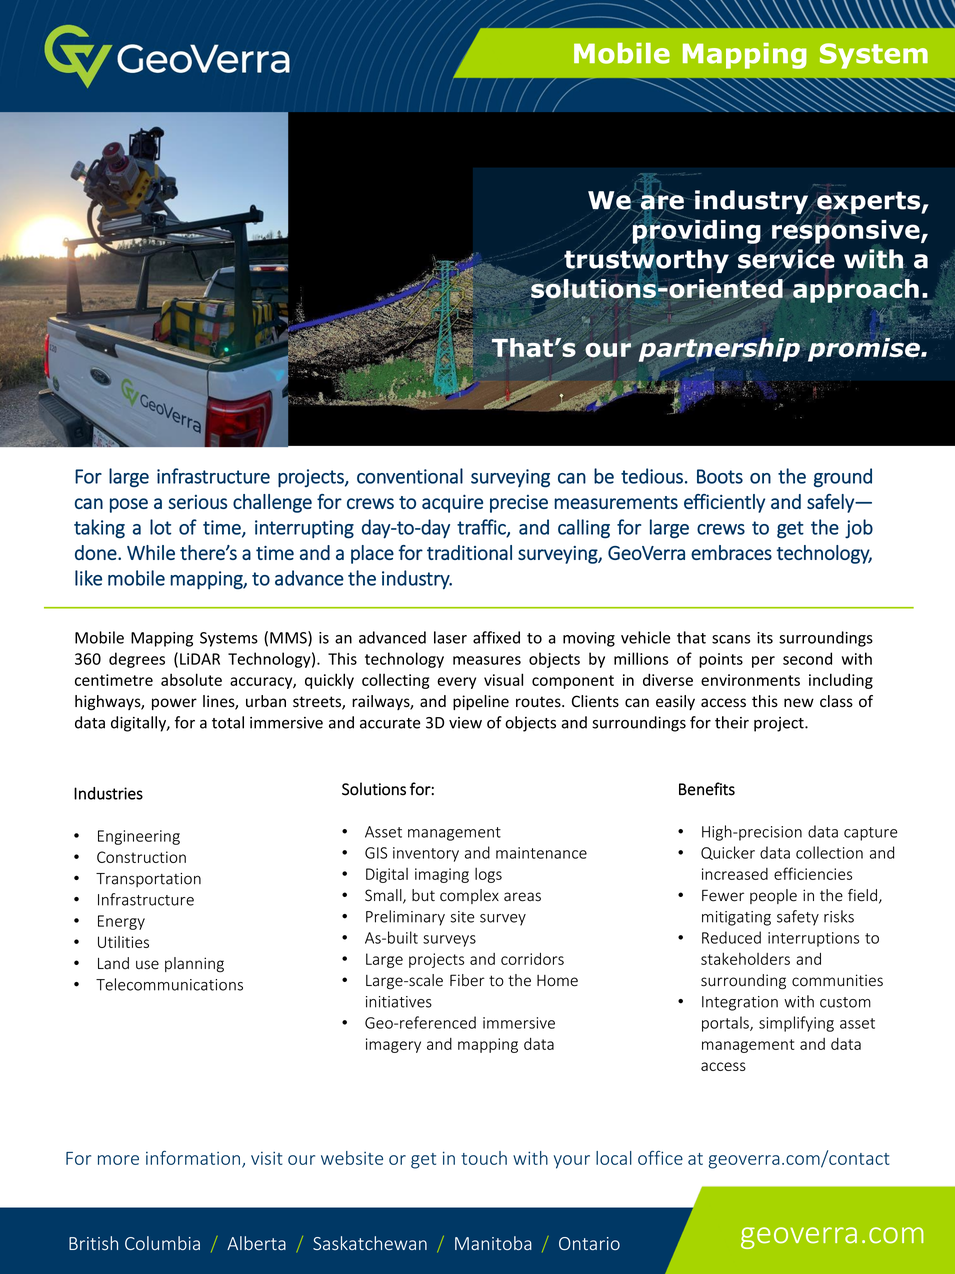 The image size is (955, 1274). I want to click on serious, so click(197, 502).
